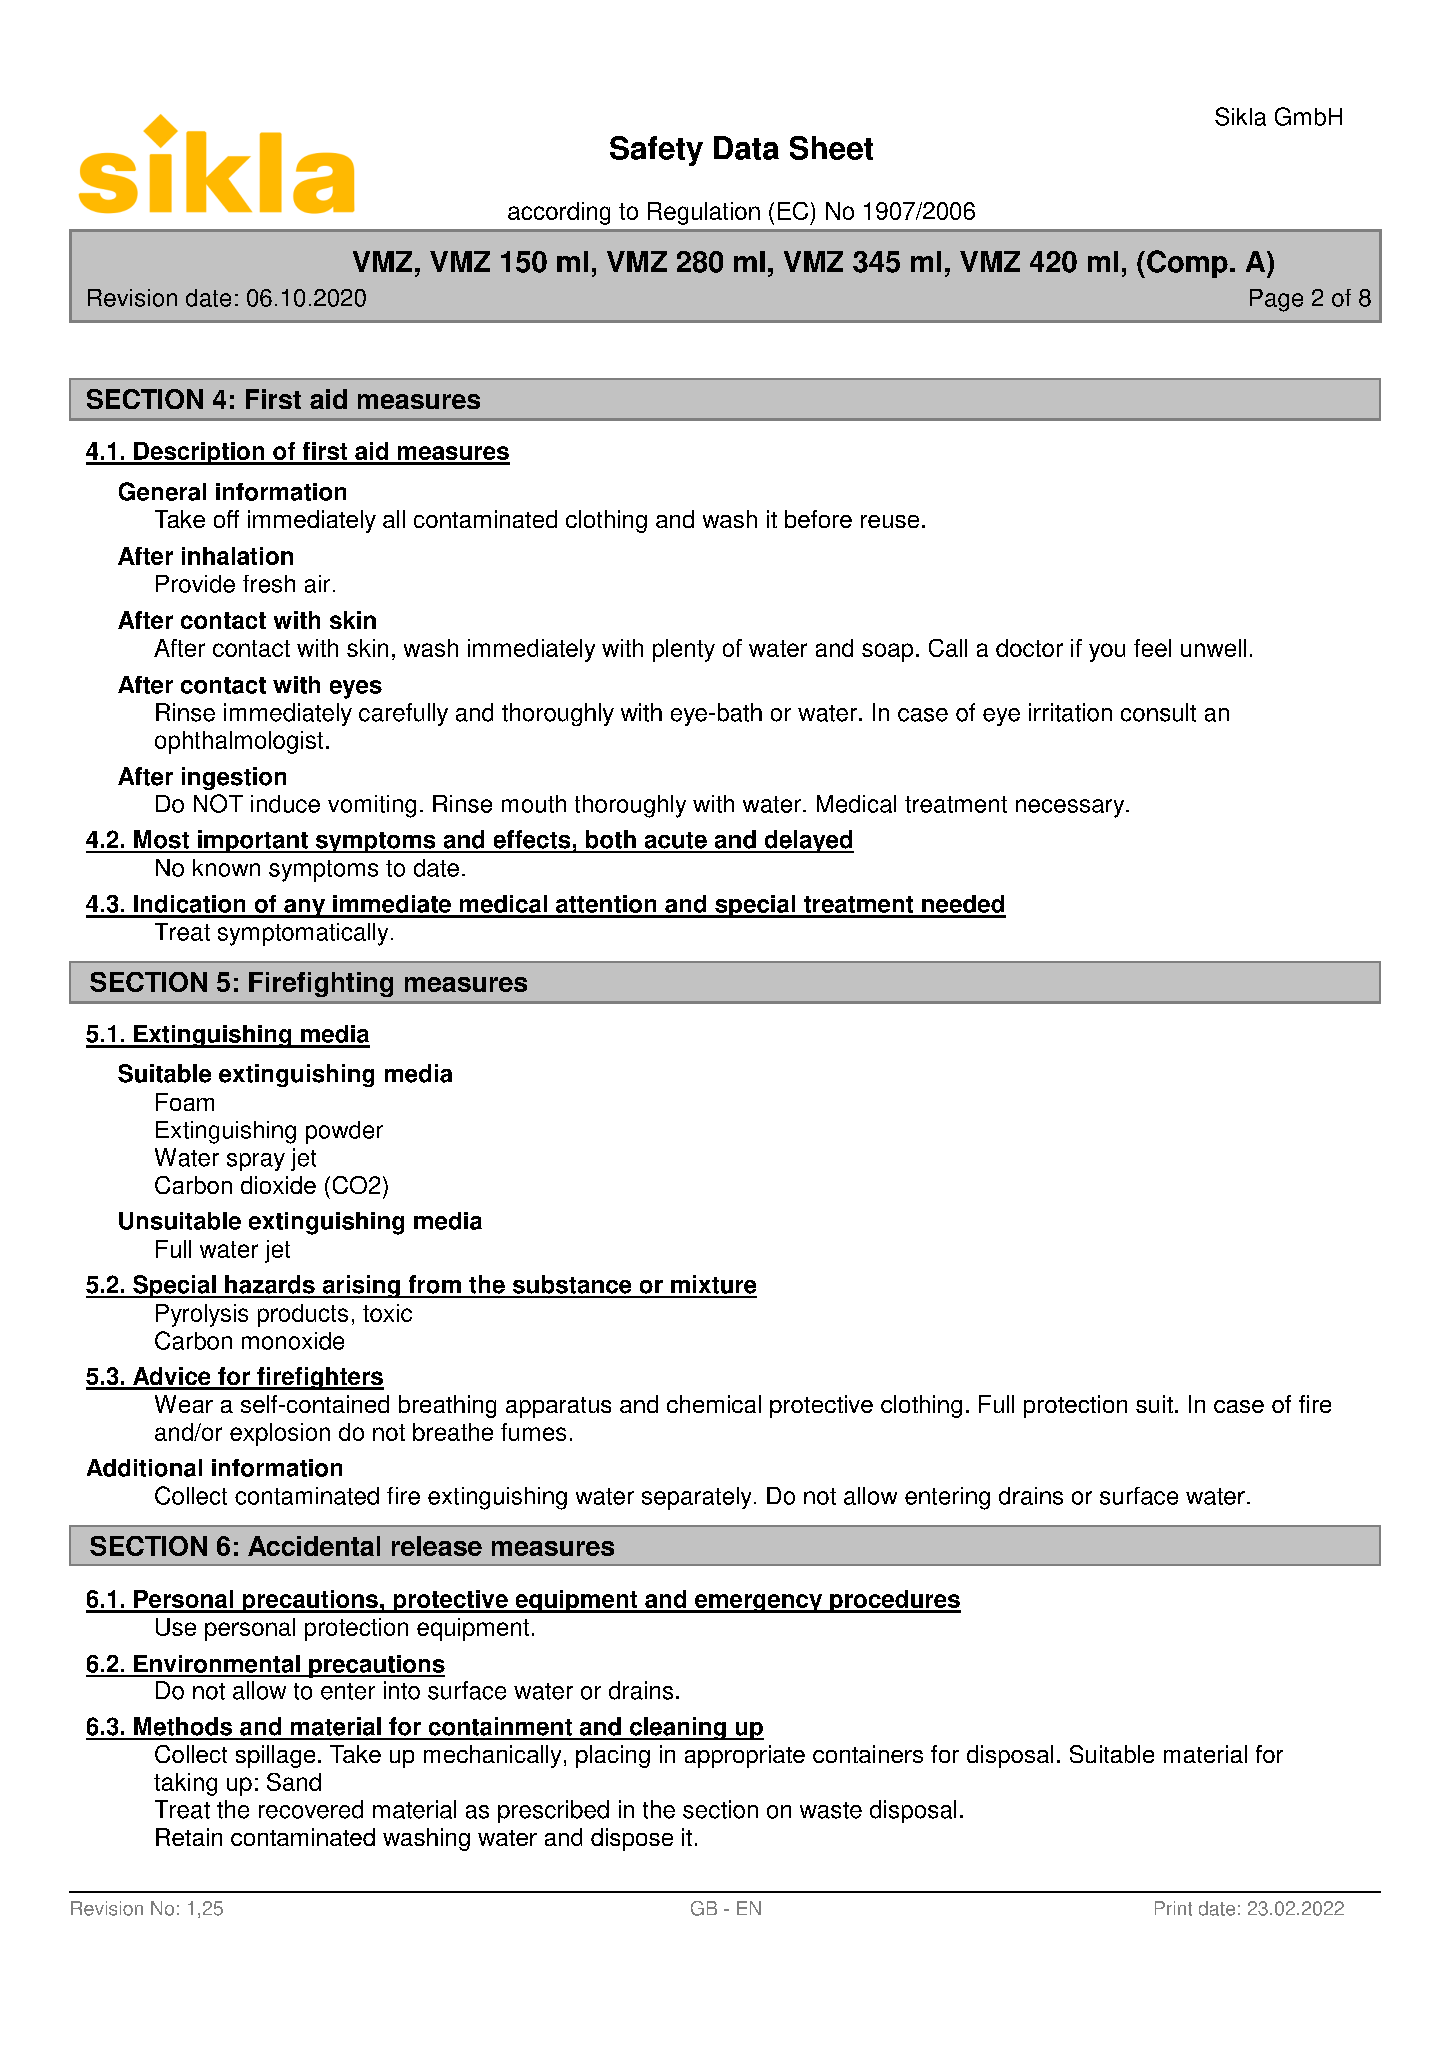 The image size is (1447, 2047). Describe the element at coordinates (311, 1809) in the screenshot. I see `recovered` at that location.
